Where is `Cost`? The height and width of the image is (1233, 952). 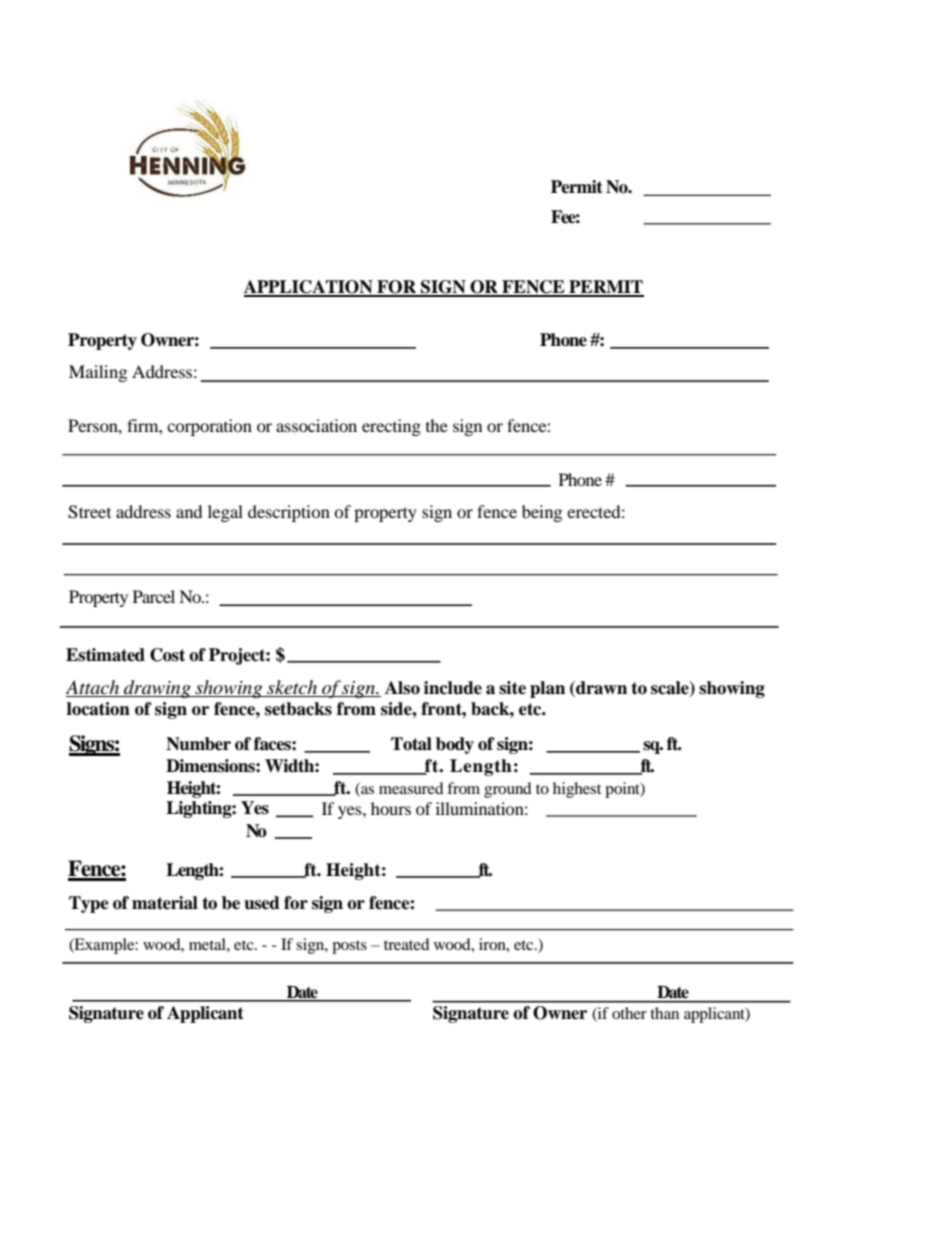
Cost is located at coordinates (167, 655).
